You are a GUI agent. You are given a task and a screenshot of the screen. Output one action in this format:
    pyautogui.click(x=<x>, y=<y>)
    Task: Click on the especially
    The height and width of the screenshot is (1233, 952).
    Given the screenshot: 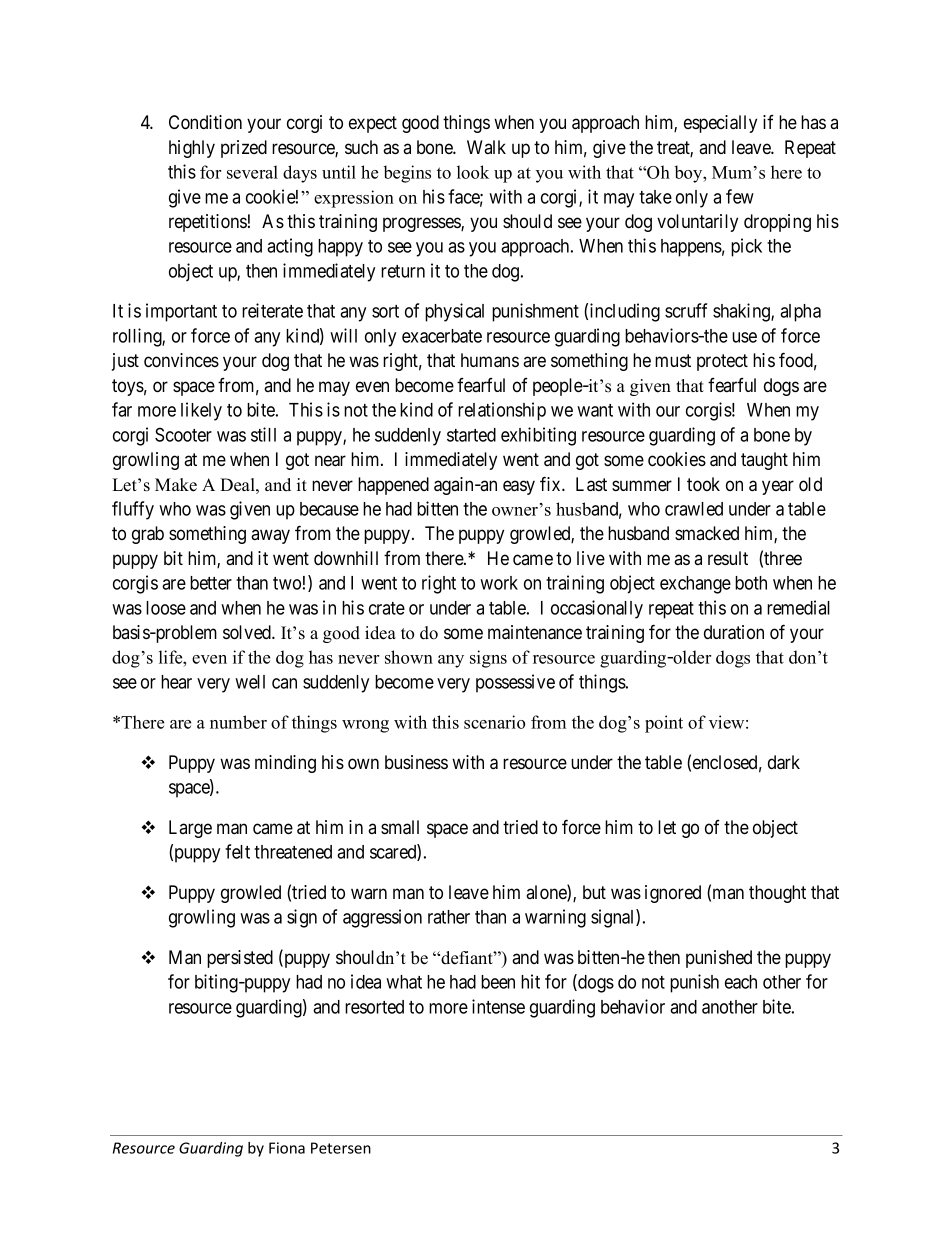 What is the action you would take?
    pyautogui.click(x=720, y=124)
